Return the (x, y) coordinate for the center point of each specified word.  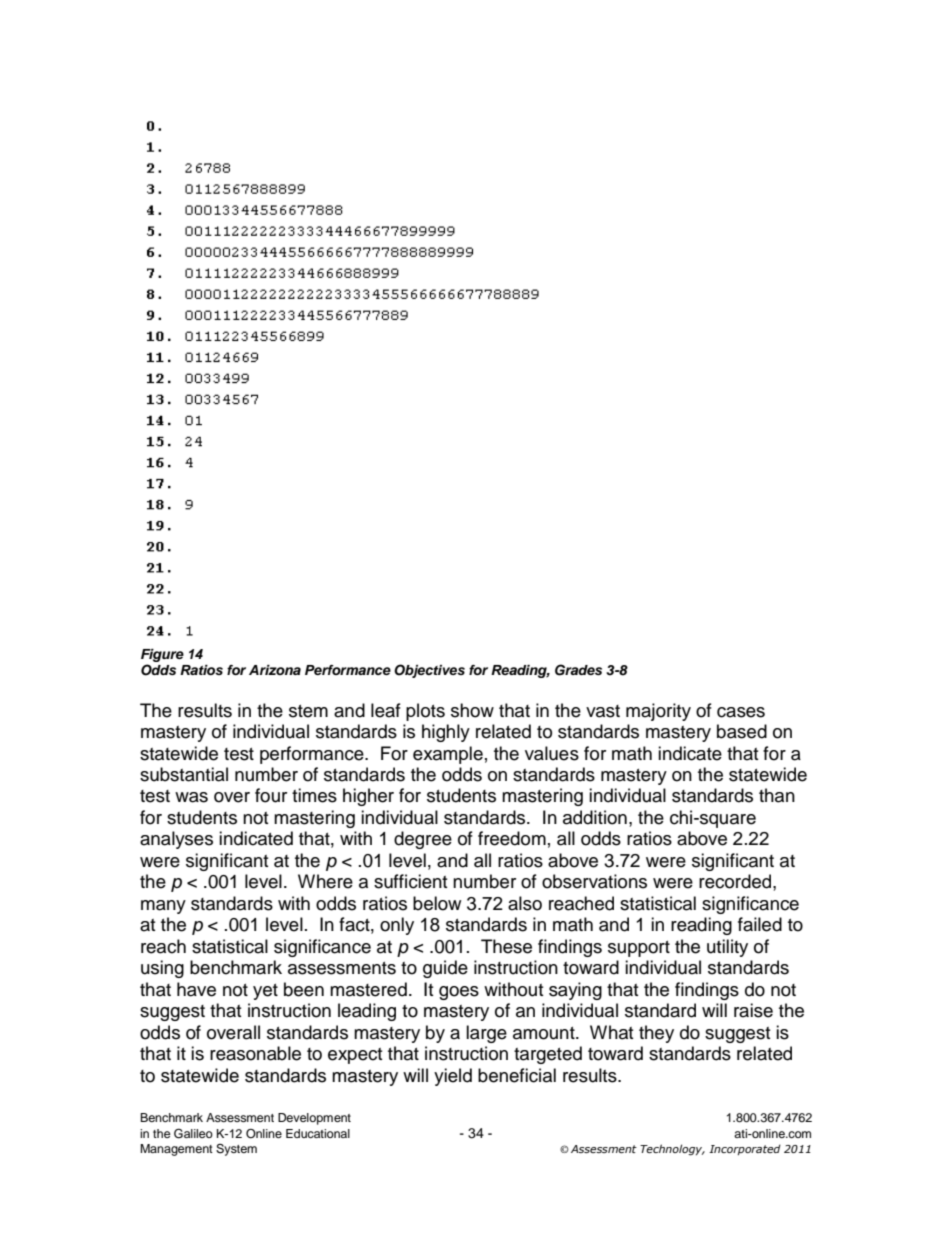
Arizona (275, 670)
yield (453, 1077)
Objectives (429, 671)
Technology (672, 1150)
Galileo (193, 1133)
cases (741, 712)
